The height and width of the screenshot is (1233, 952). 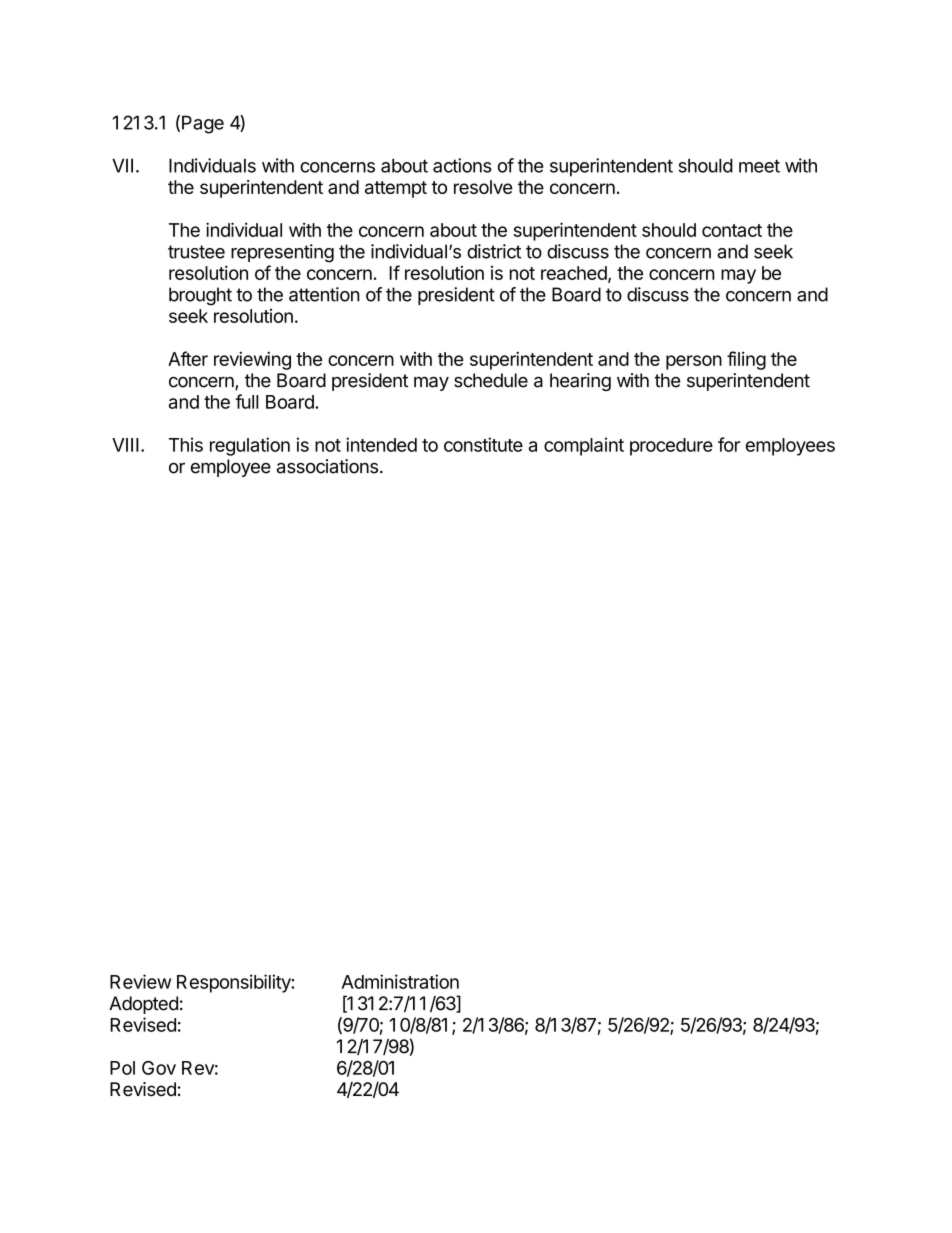 What do you see at coordinates (729, 444) in the screenshot?
I see `for` at bounding box center [729, 444].
